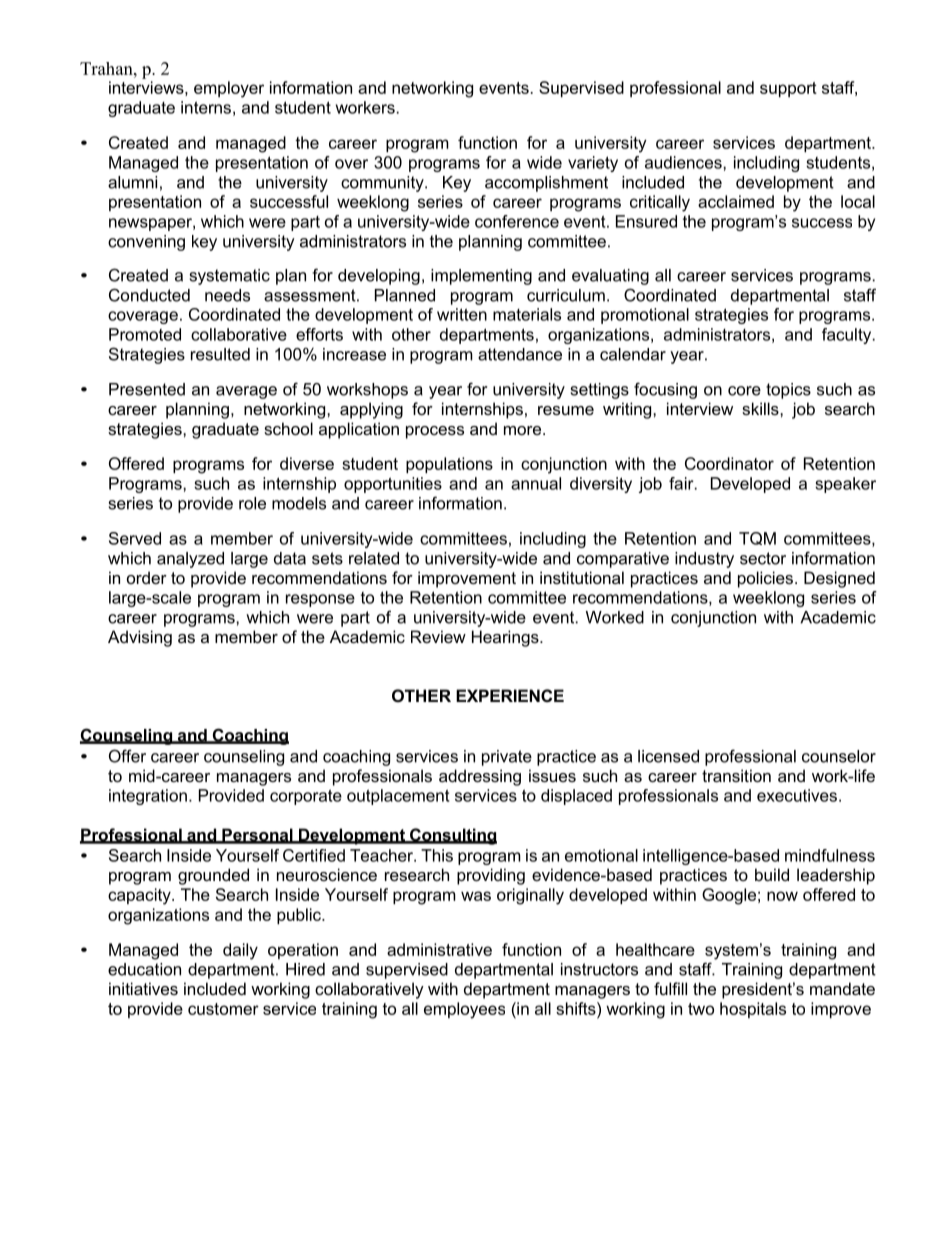  I want to click on hospitals, so click(753, 1010).
